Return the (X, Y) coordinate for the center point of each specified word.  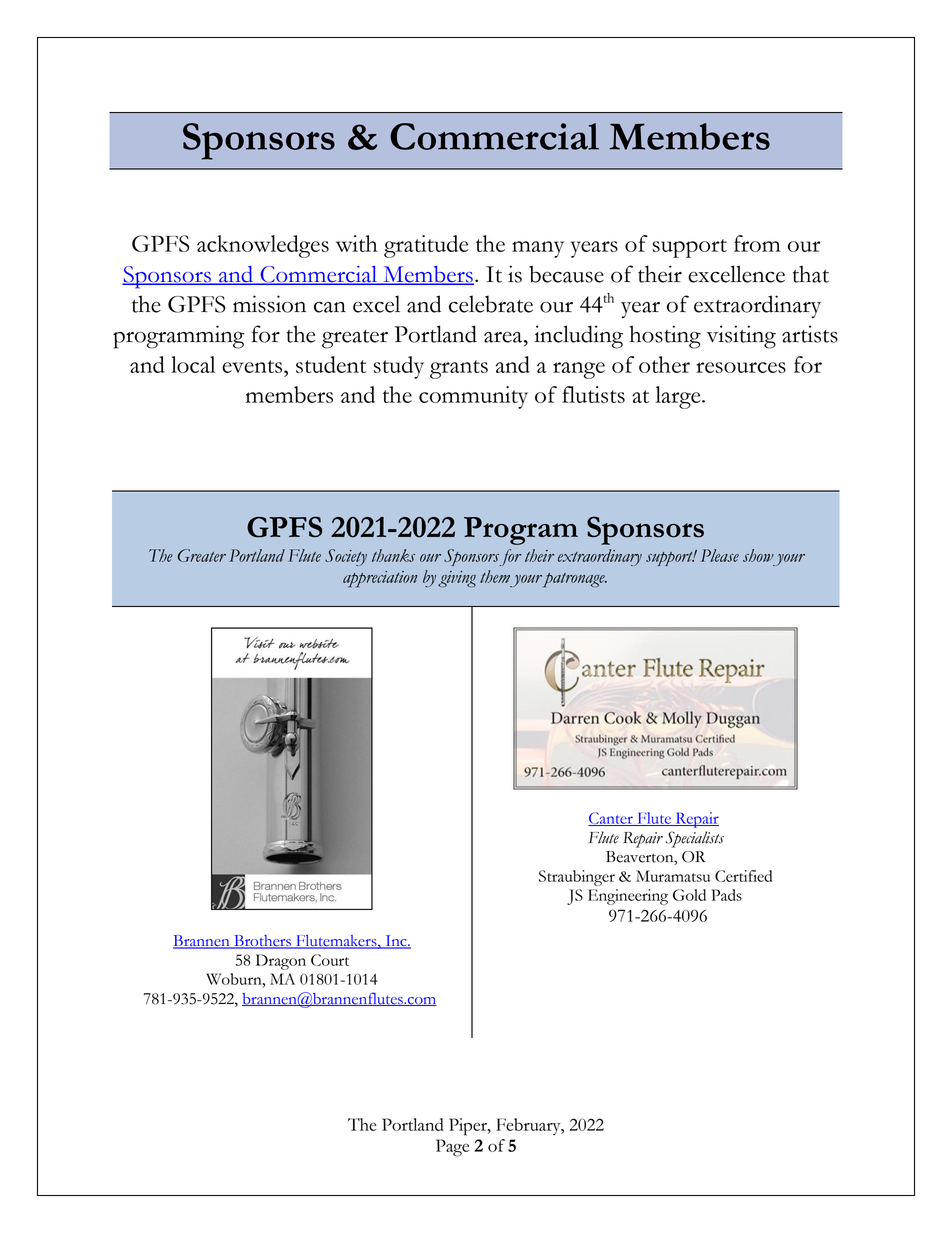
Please (720, 555)
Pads (726, 895)
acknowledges (263, 246)
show (758, 555)
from (757, 243)
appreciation (380, 579)
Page (452, 1148)
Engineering (628, 897)
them (495, 576)
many (538, 249)
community (473, 397)
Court (330, 960)
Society (346, 557)
